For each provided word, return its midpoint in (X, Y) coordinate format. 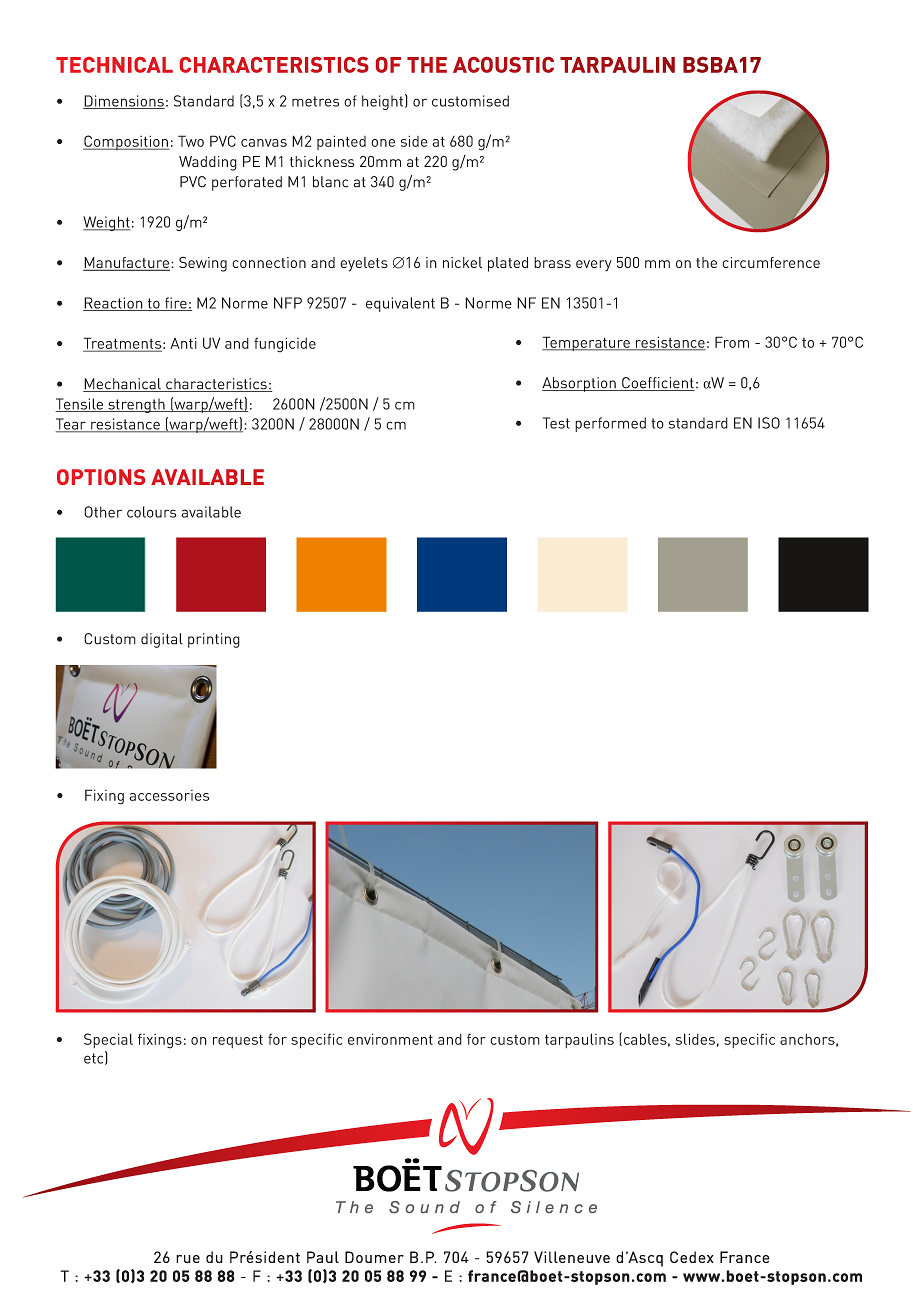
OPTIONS (101, 477)
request (238, 1041)
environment (390, 1039)
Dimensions (124, 102)
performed (610, 424)
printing (214, 640)
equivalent (400, 304)
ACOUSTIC (503, 65)
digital (162, 640)
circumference (771, 262)
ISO (769, 423)
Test (556, 423)
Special (108, 1040)
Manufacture (127, 264)
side (414, 141)
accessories (169, 795)
